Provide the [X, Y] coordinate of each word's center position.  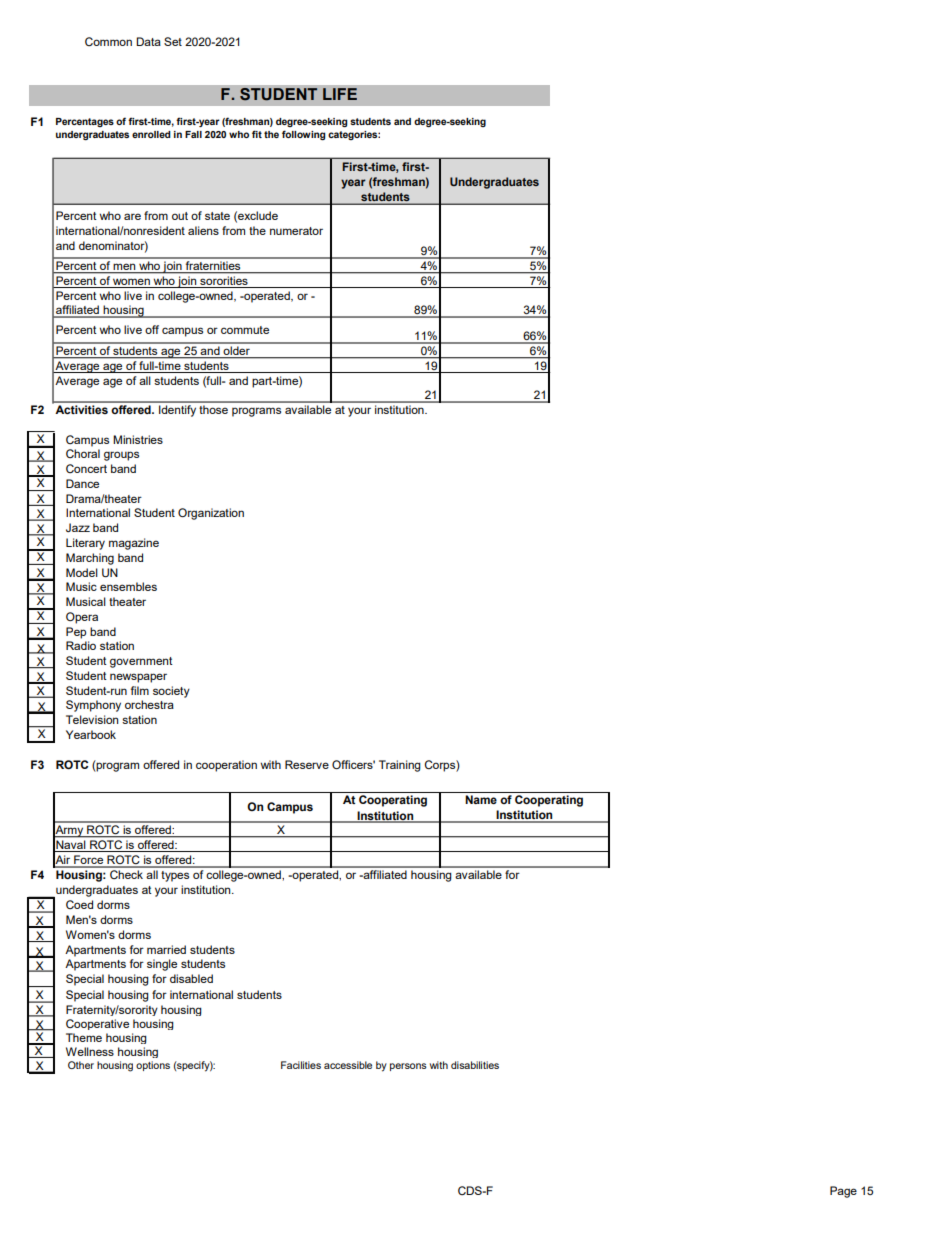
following [303, 135]
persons [408, 1067]
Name [481, 799]
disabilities [475, 1065]
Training [400, 766]
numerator [296, 231]
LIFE [340, 94]
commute [245, 330]
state [217, 216]
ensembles [128, 586]
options [153, 1066]
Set [173, 41]
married [166, 949]
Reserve [307, 764]
